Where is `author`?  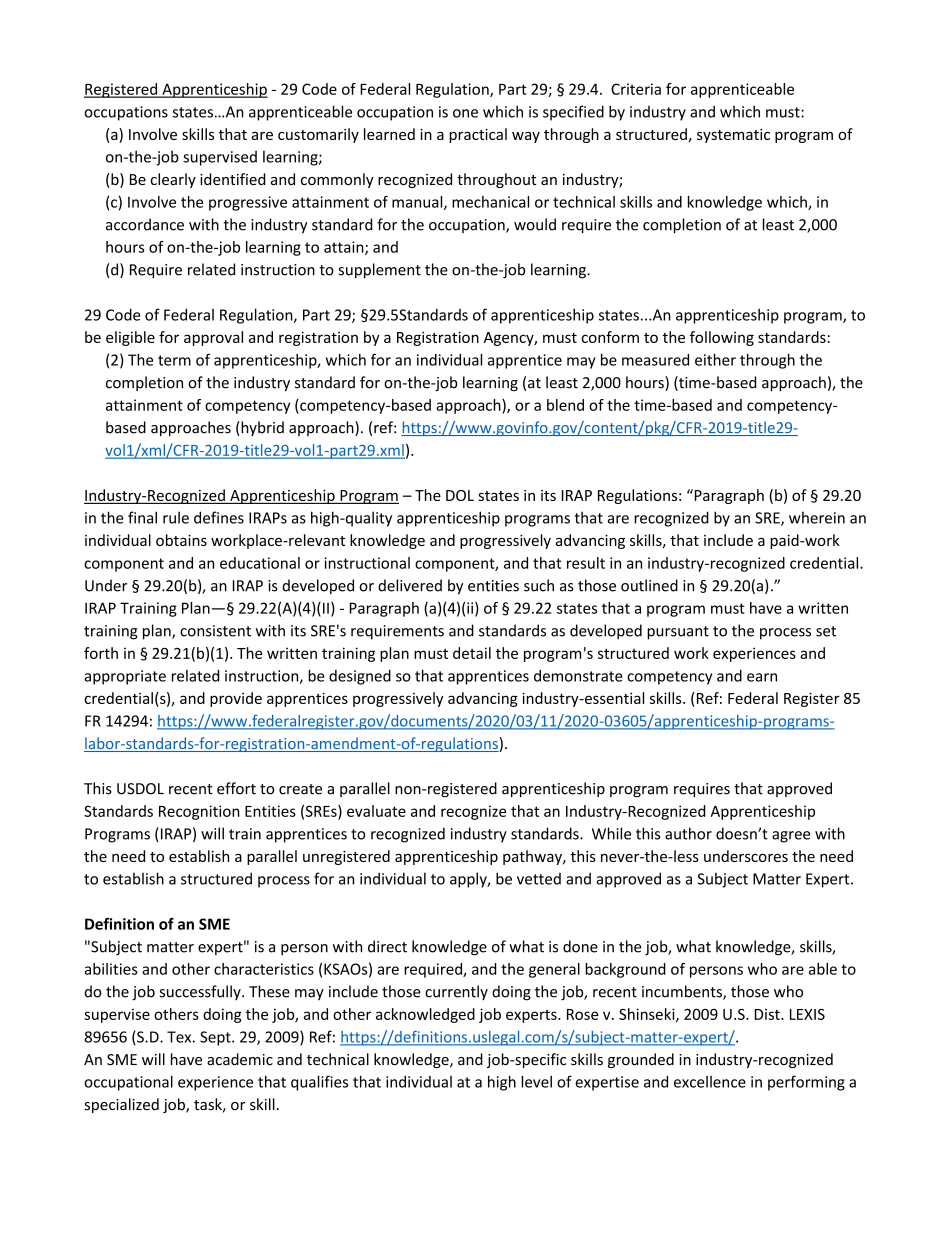
author is located at coordinates (688, 833).
